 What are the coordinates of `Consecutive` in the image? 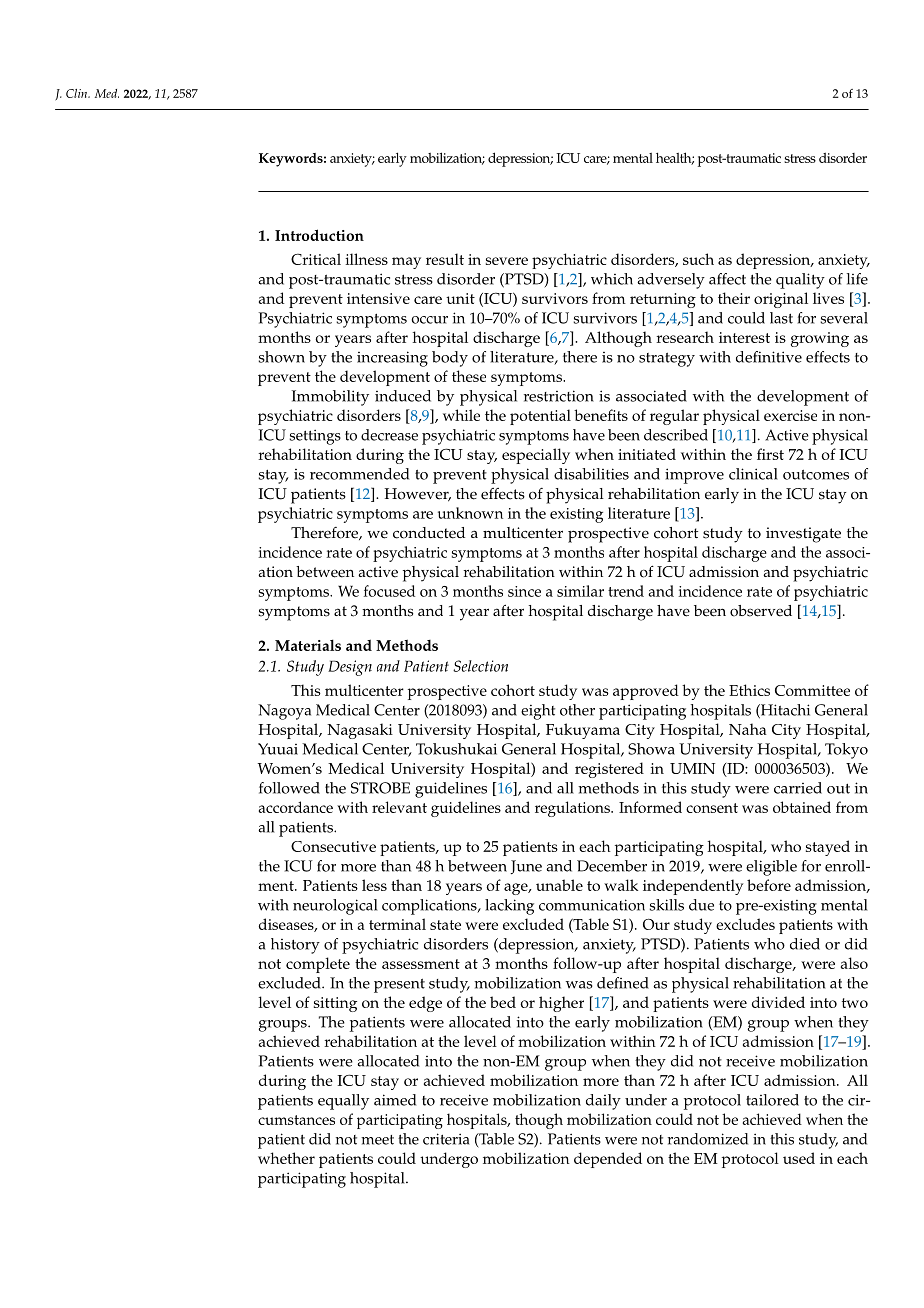 It's located at (333, 846).
